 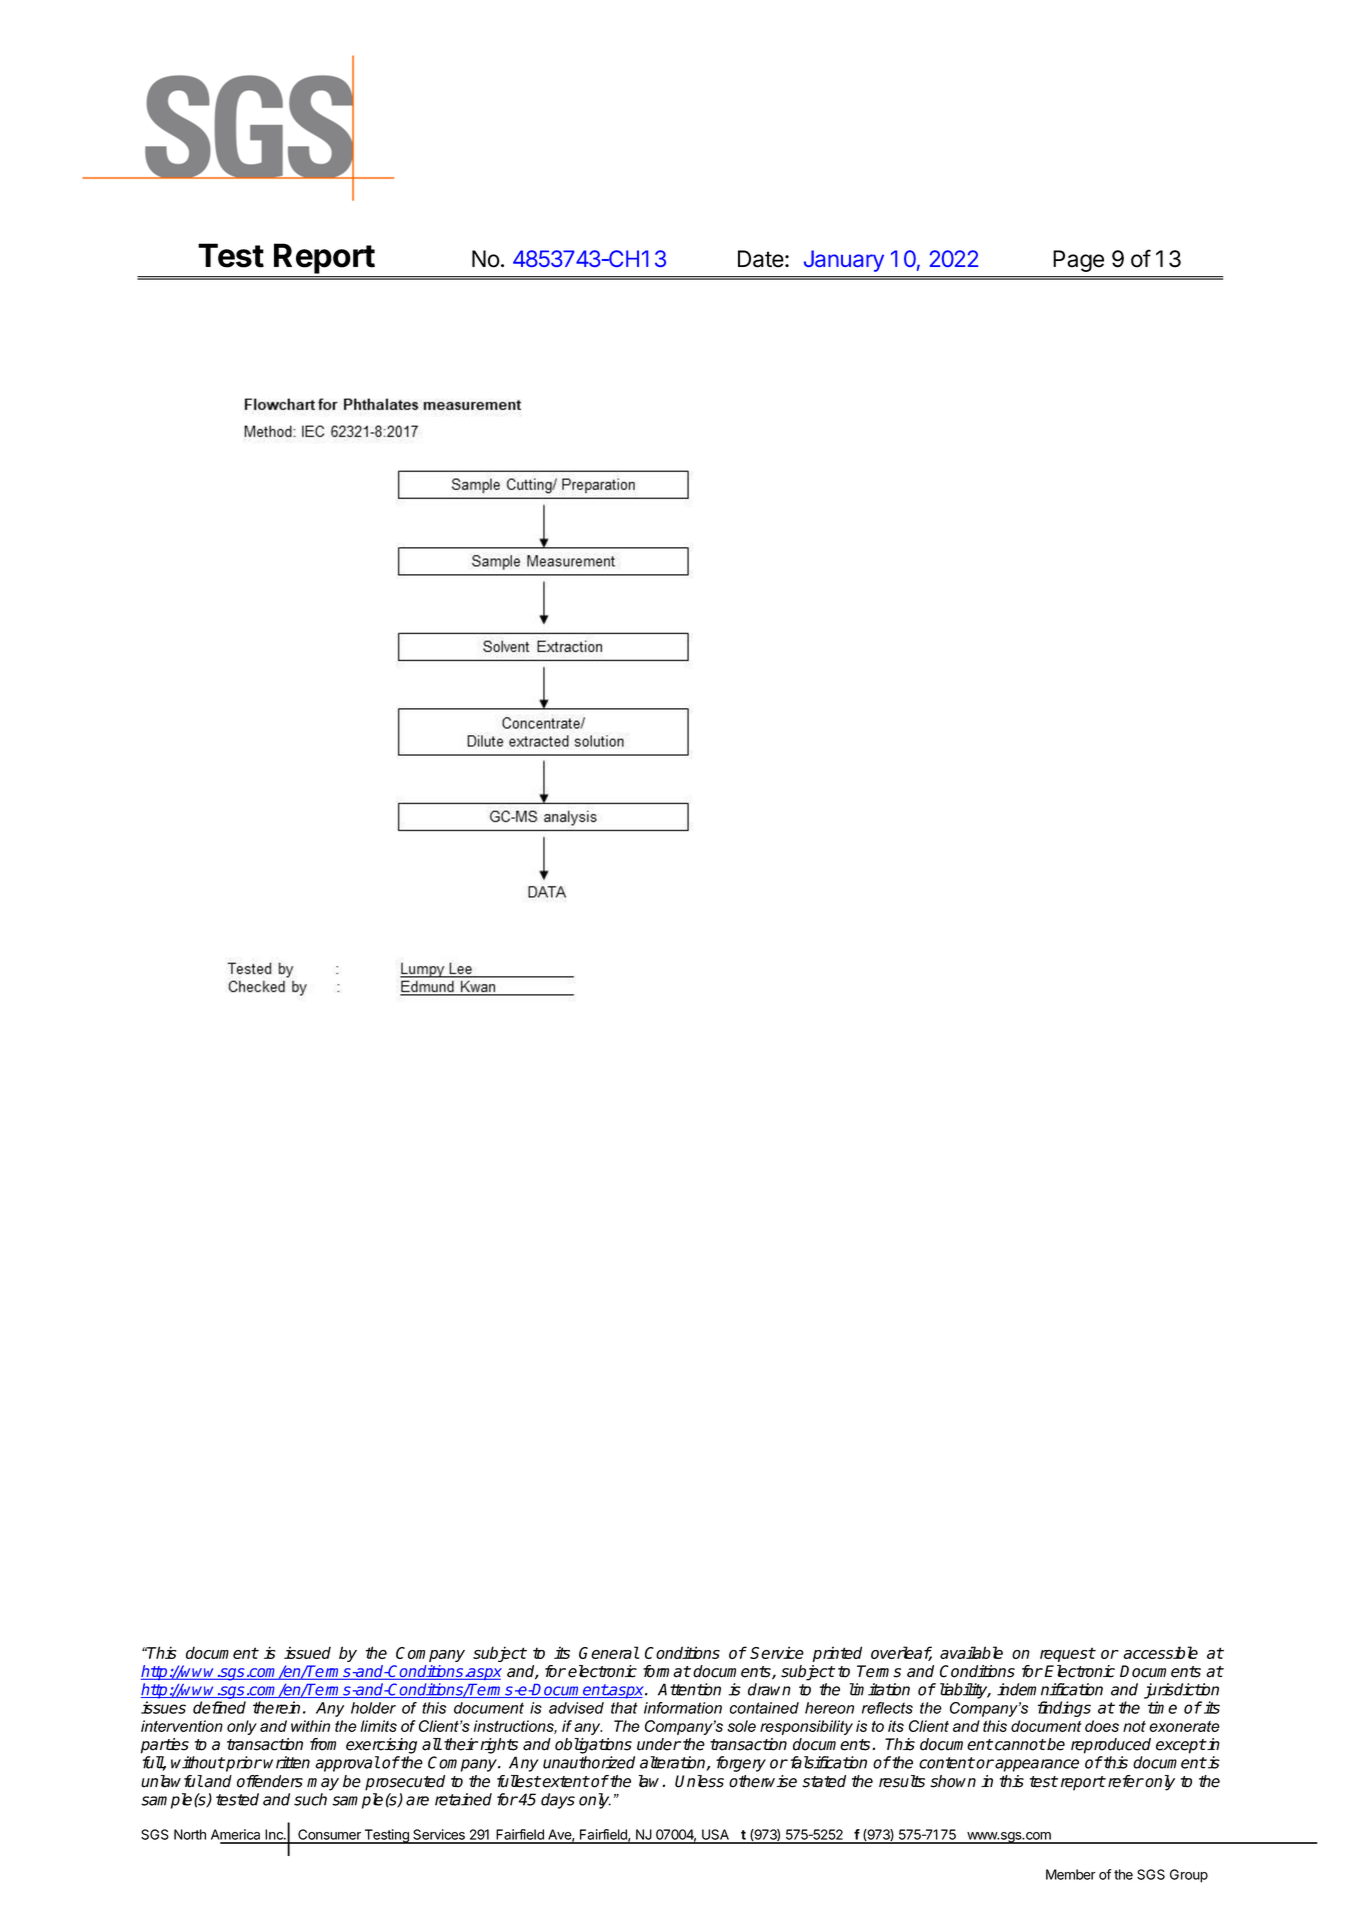 I want to click on request, so click(x=1067, y=1654).
